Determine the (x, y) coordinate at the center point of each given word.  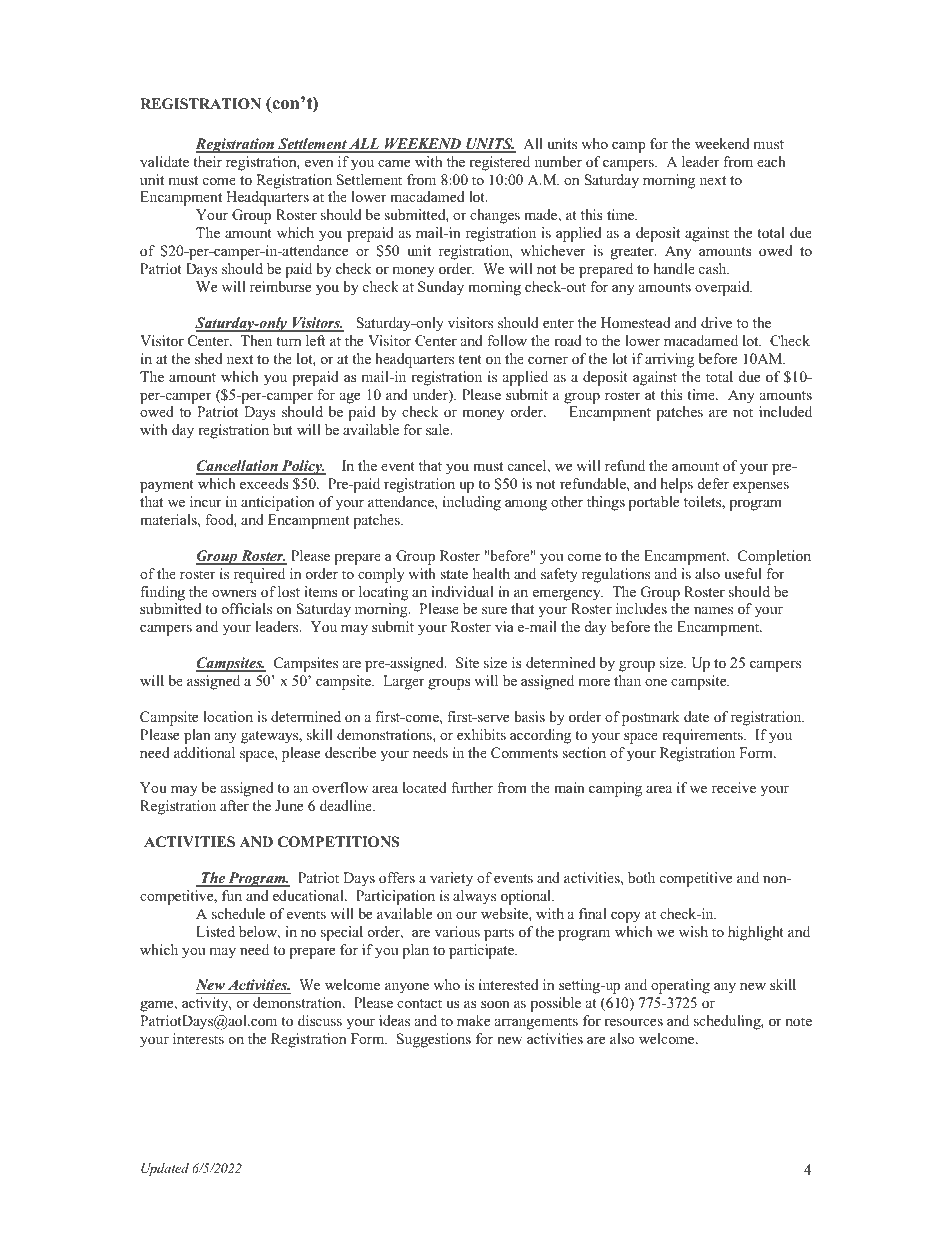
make (473, 1020)
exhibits (481, 734)
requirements (703, 736)
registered (499, 163)
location (228, 716)
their (207, 161)
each (771, 161)
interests (198, 1038)
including (472, 503)
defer (713, 483)
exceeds (264, 483)
